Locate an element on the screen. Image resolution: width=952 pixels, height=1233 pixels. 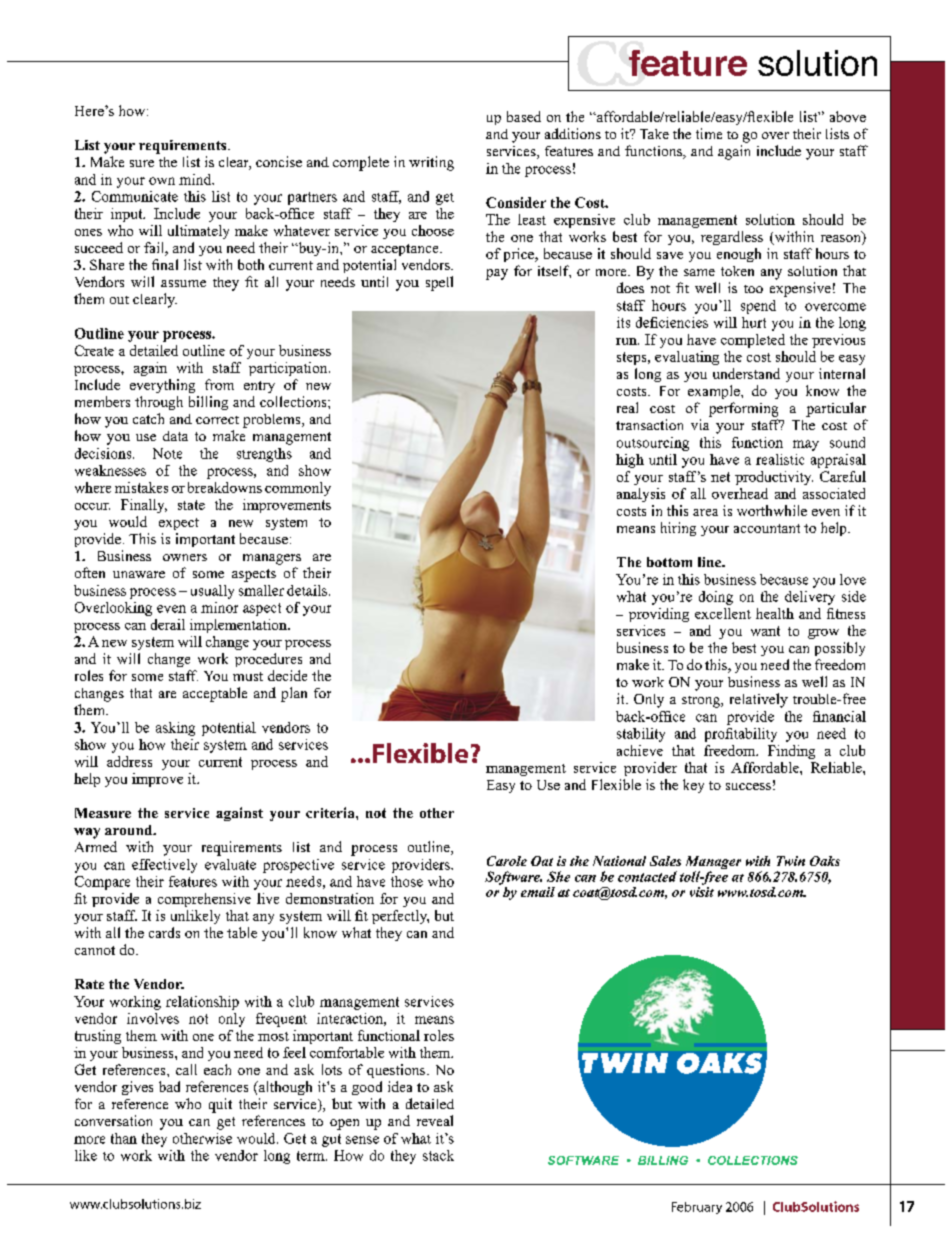
want is located at coordinates (765, 631).
